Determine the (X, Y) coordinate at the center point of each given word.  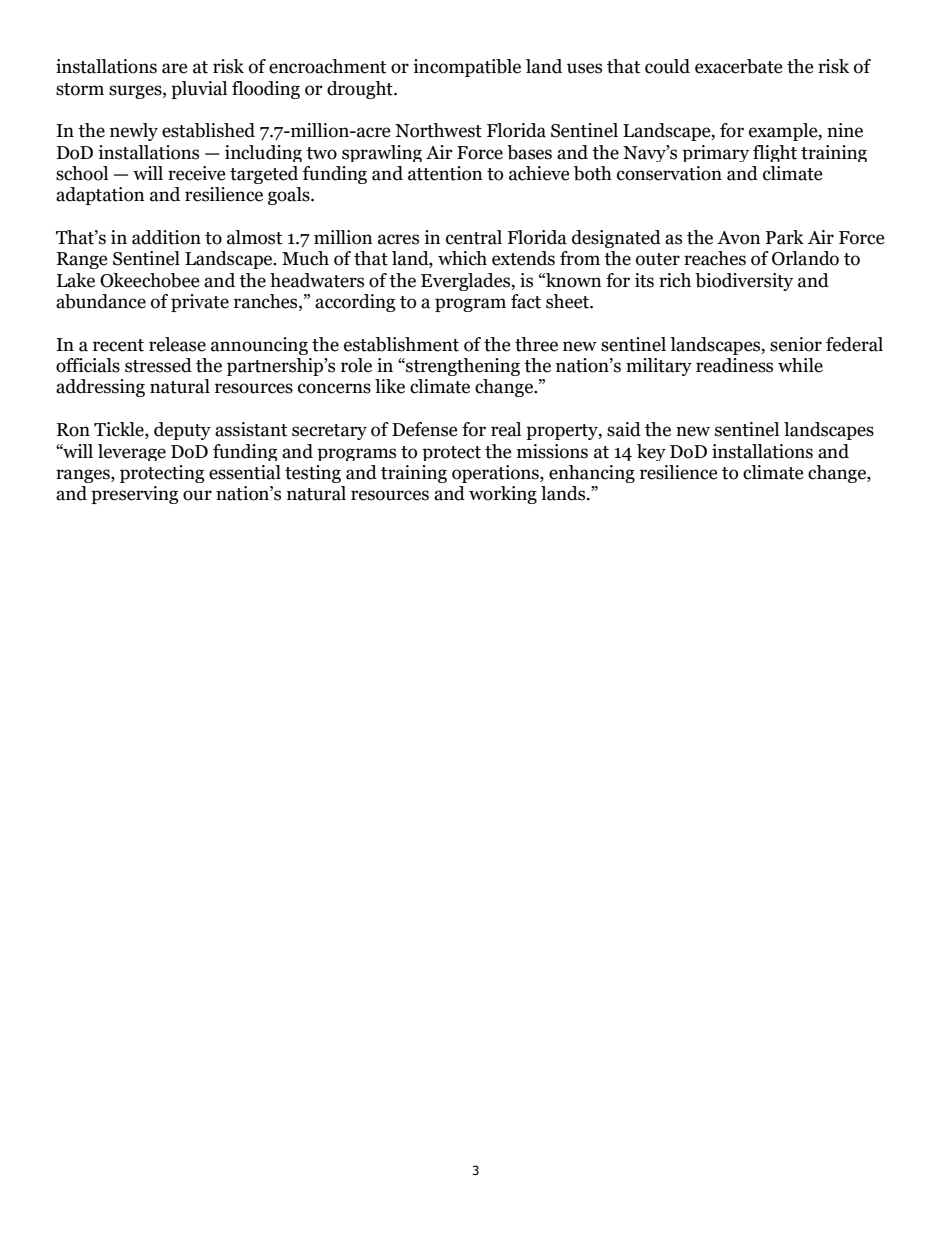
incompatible (467, 68)
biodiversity (744, 282)
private (200, 303)
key (651, 452)
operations (496, 474)
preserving (135, 495)
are (174, 68)
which (462, 258)
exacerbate (738, 66)
